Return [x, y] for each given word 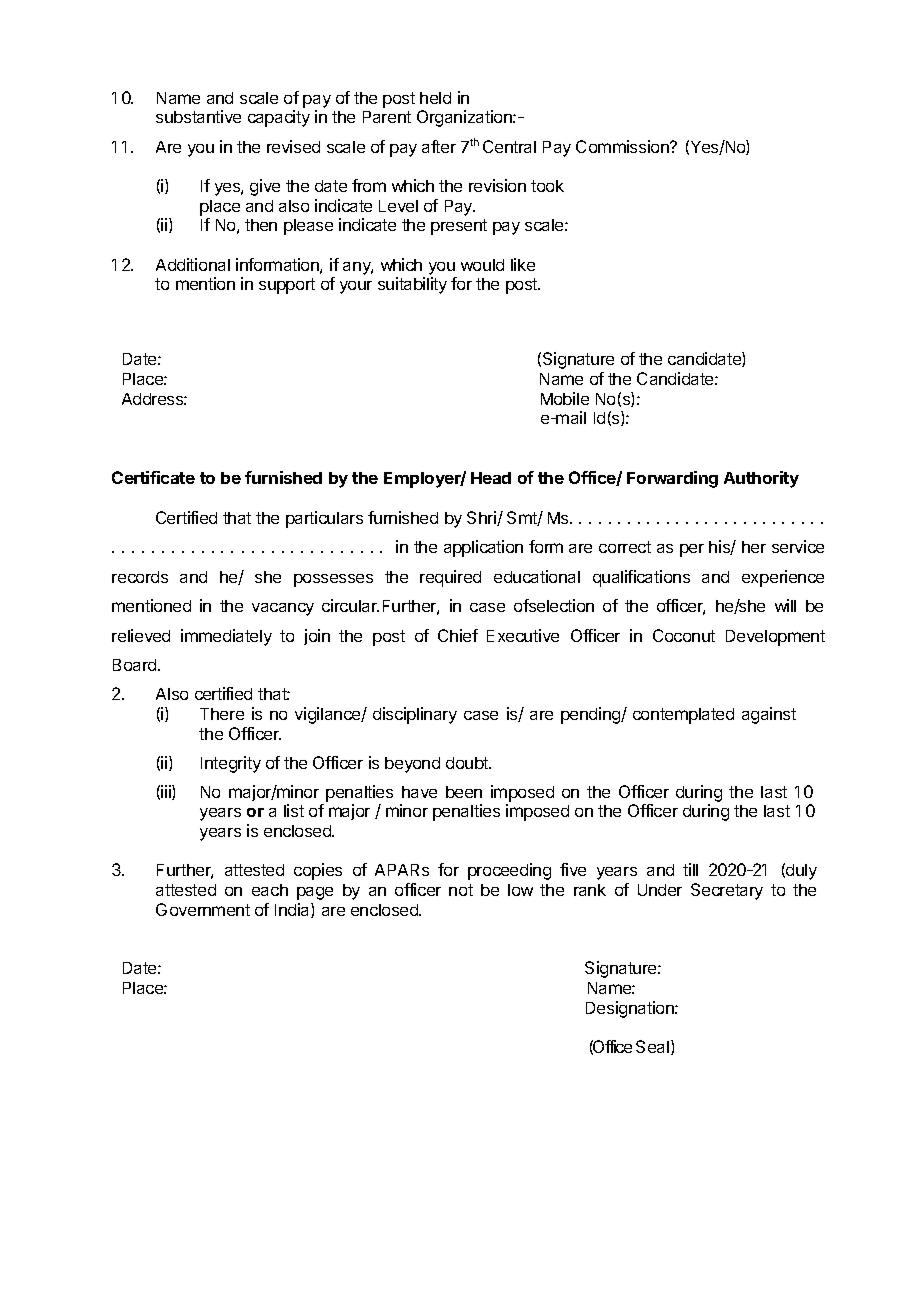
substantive [198, 116]
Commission [623, 146]
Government [203, 909]
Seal [654, 1047]
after [439, 146]
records [140, 577]
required [450, 578]
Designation [631, 1009]
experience [783, 578]
